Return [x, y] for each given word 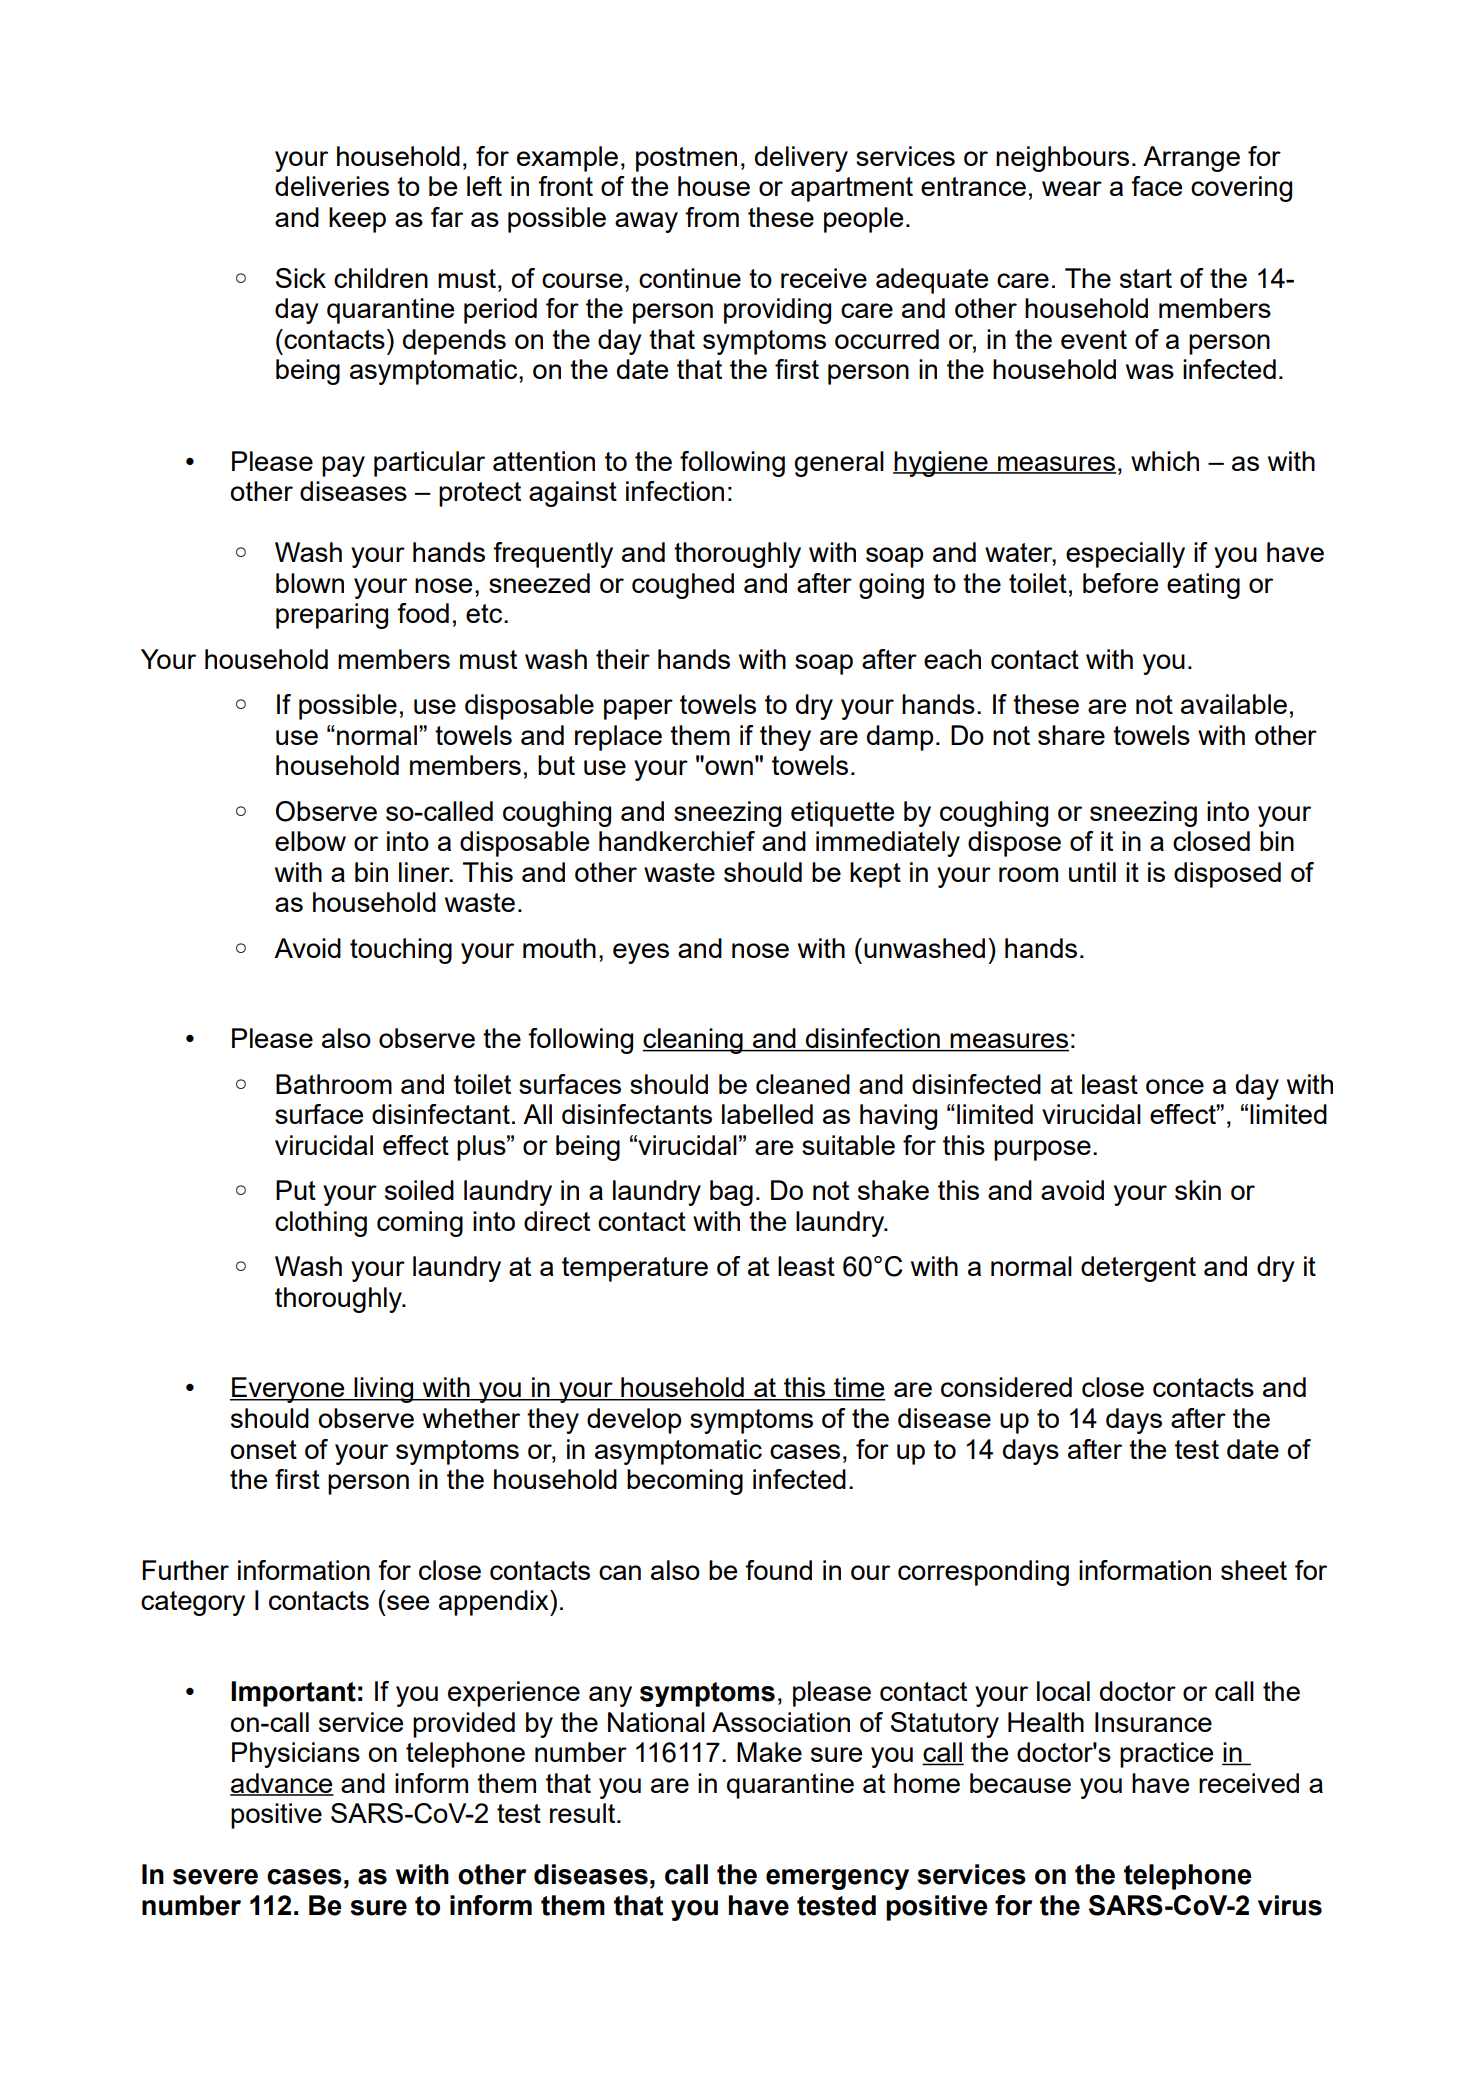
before [1120, 583]
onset [263, 1449]
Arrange [1191, 159]
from [712, 217]
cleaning [694, 1041]
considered [1006, 1387]
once [1175, 1086]
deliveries [332, 186]
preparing [332, 616]
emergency [837, 1879]
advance [282, 1784]
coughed [683, 586]
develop [634, 1421]
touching [401, 951]
